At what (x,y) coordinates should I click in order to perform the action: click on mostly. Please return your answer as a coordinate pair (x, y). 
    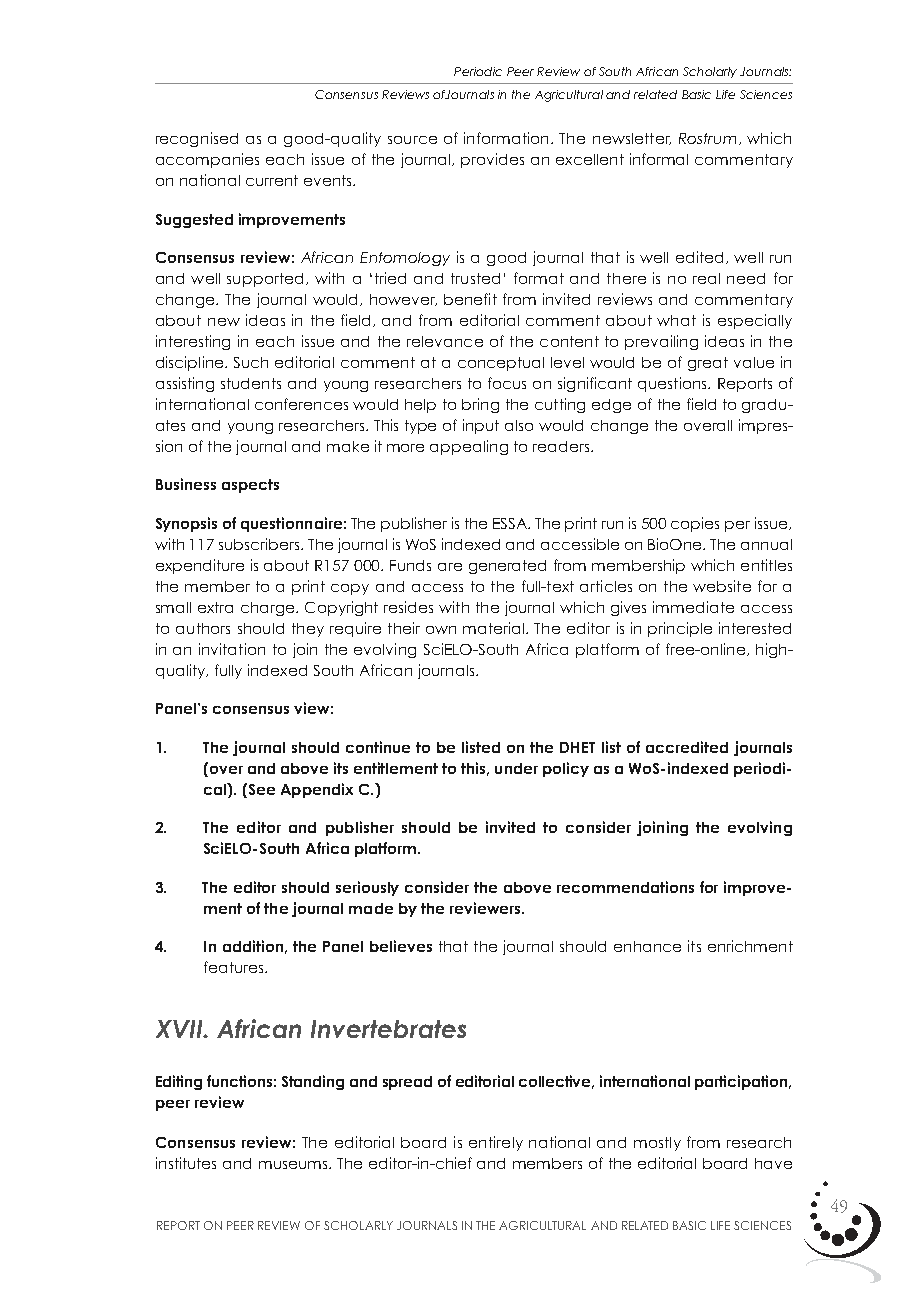
    Looking at the image, I should click on (657, 1144).
